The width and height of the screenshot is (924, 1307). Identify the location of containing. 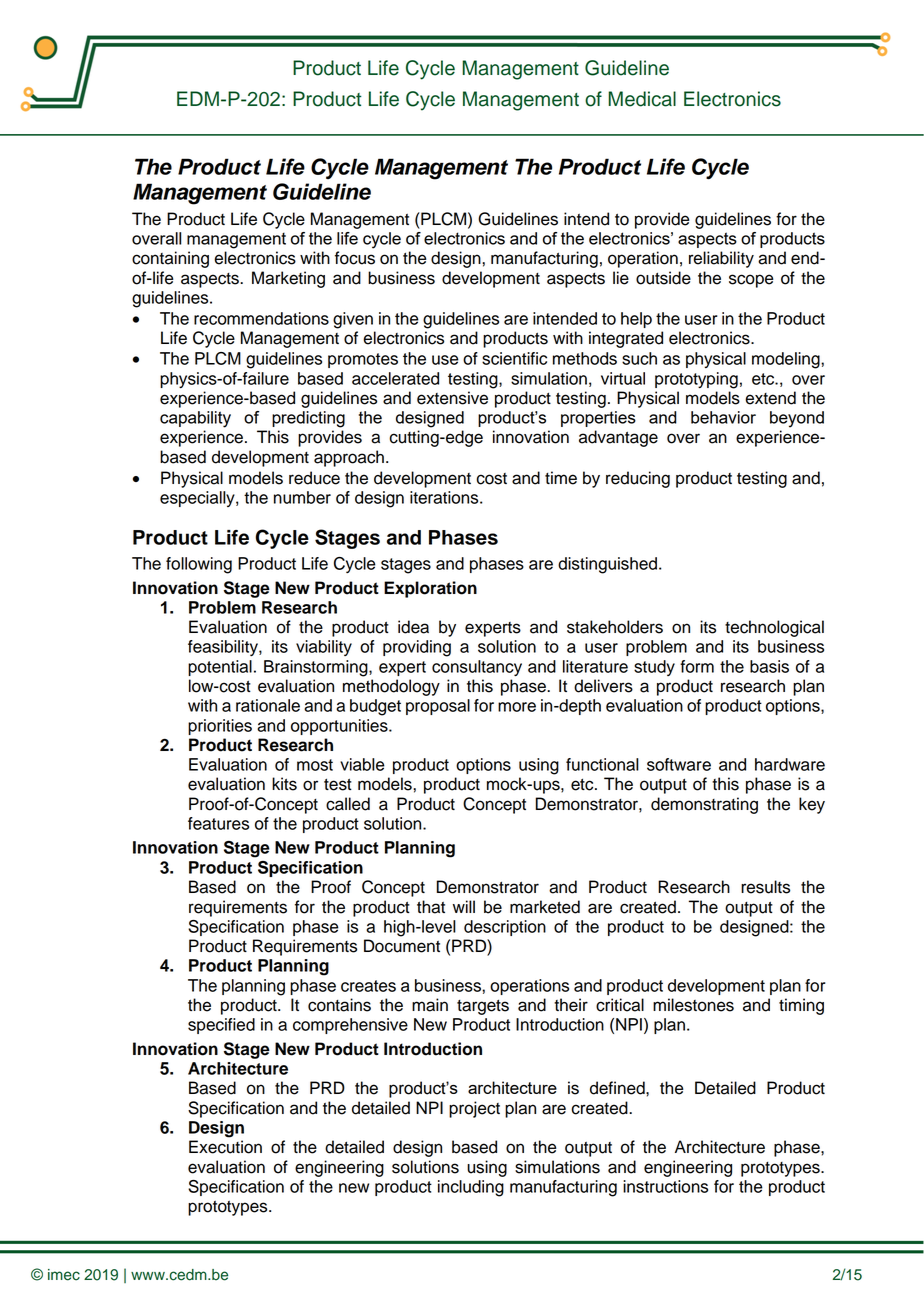
(170, 259).
